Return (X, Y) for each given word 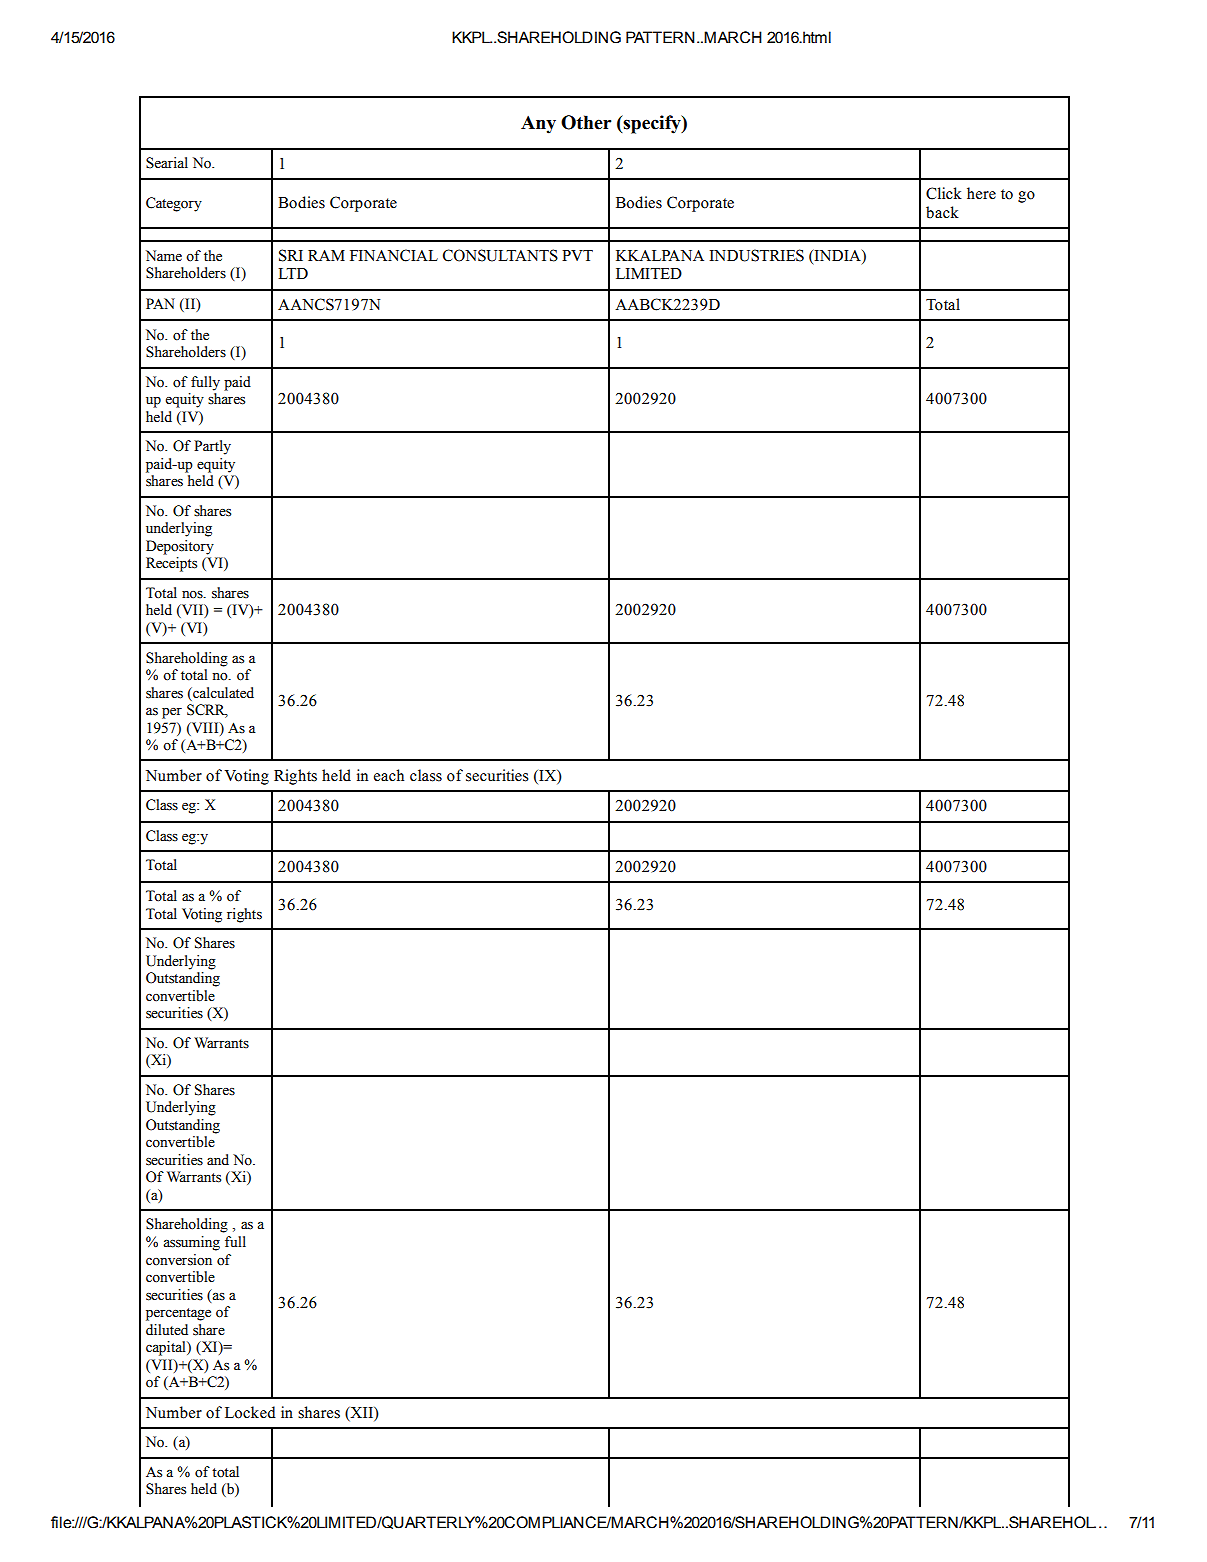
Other (586, 122)
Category (174, 204)
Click (944, 193)
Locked (250, 1412)
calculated (222, 693)
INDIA (837, 255)
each (389, 775)
